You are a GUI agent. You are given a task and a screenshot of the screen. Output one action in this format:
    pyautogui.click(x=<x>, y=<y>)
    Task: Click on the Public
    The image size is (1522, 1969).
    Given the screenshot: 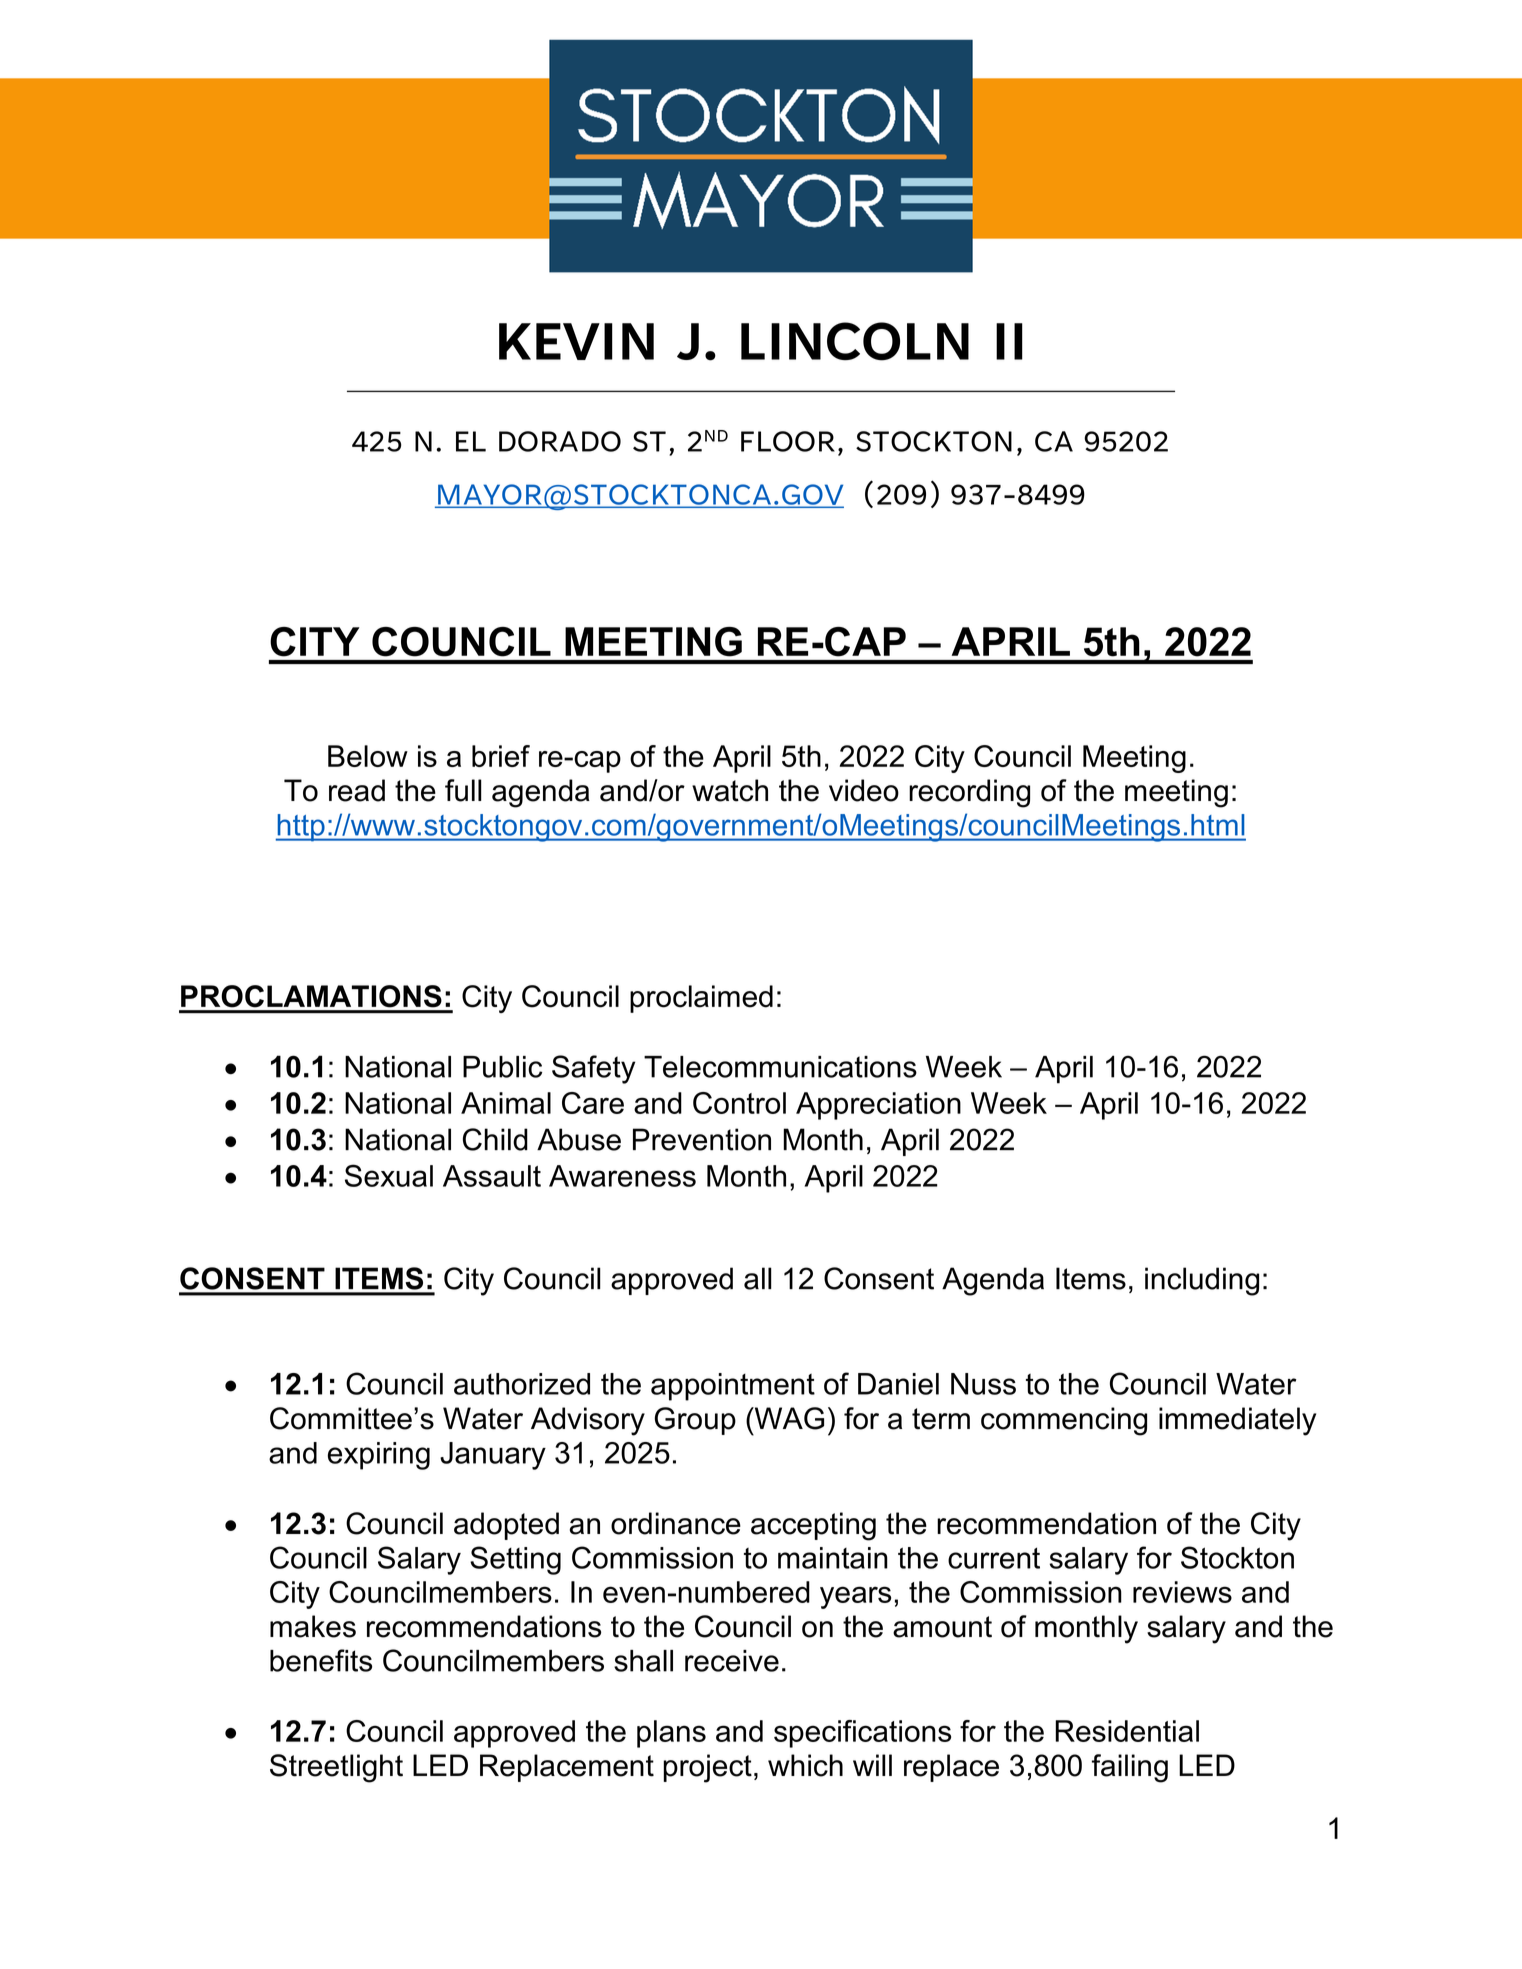 What is the action you would take?
    pyautogui.click(x=502, y=1067)
